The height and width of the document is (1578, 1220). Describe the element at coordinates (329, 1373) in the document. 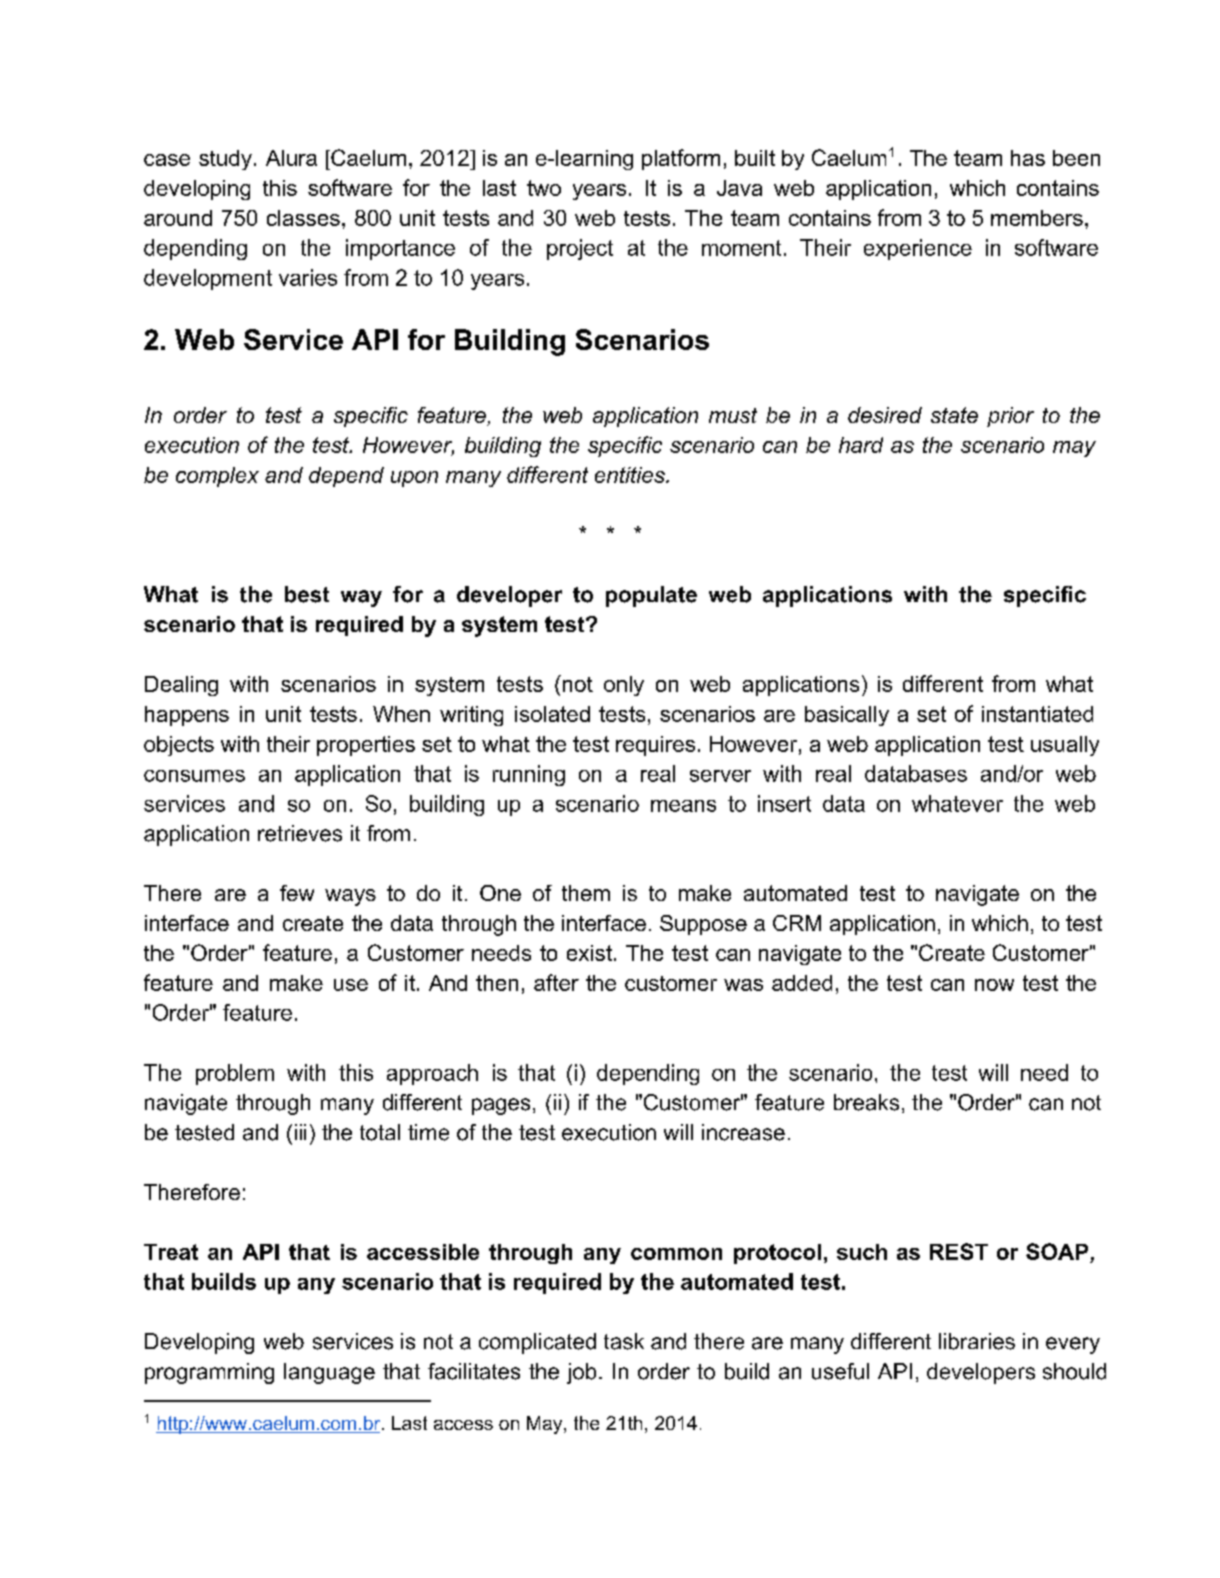

I see `language` at that location.
